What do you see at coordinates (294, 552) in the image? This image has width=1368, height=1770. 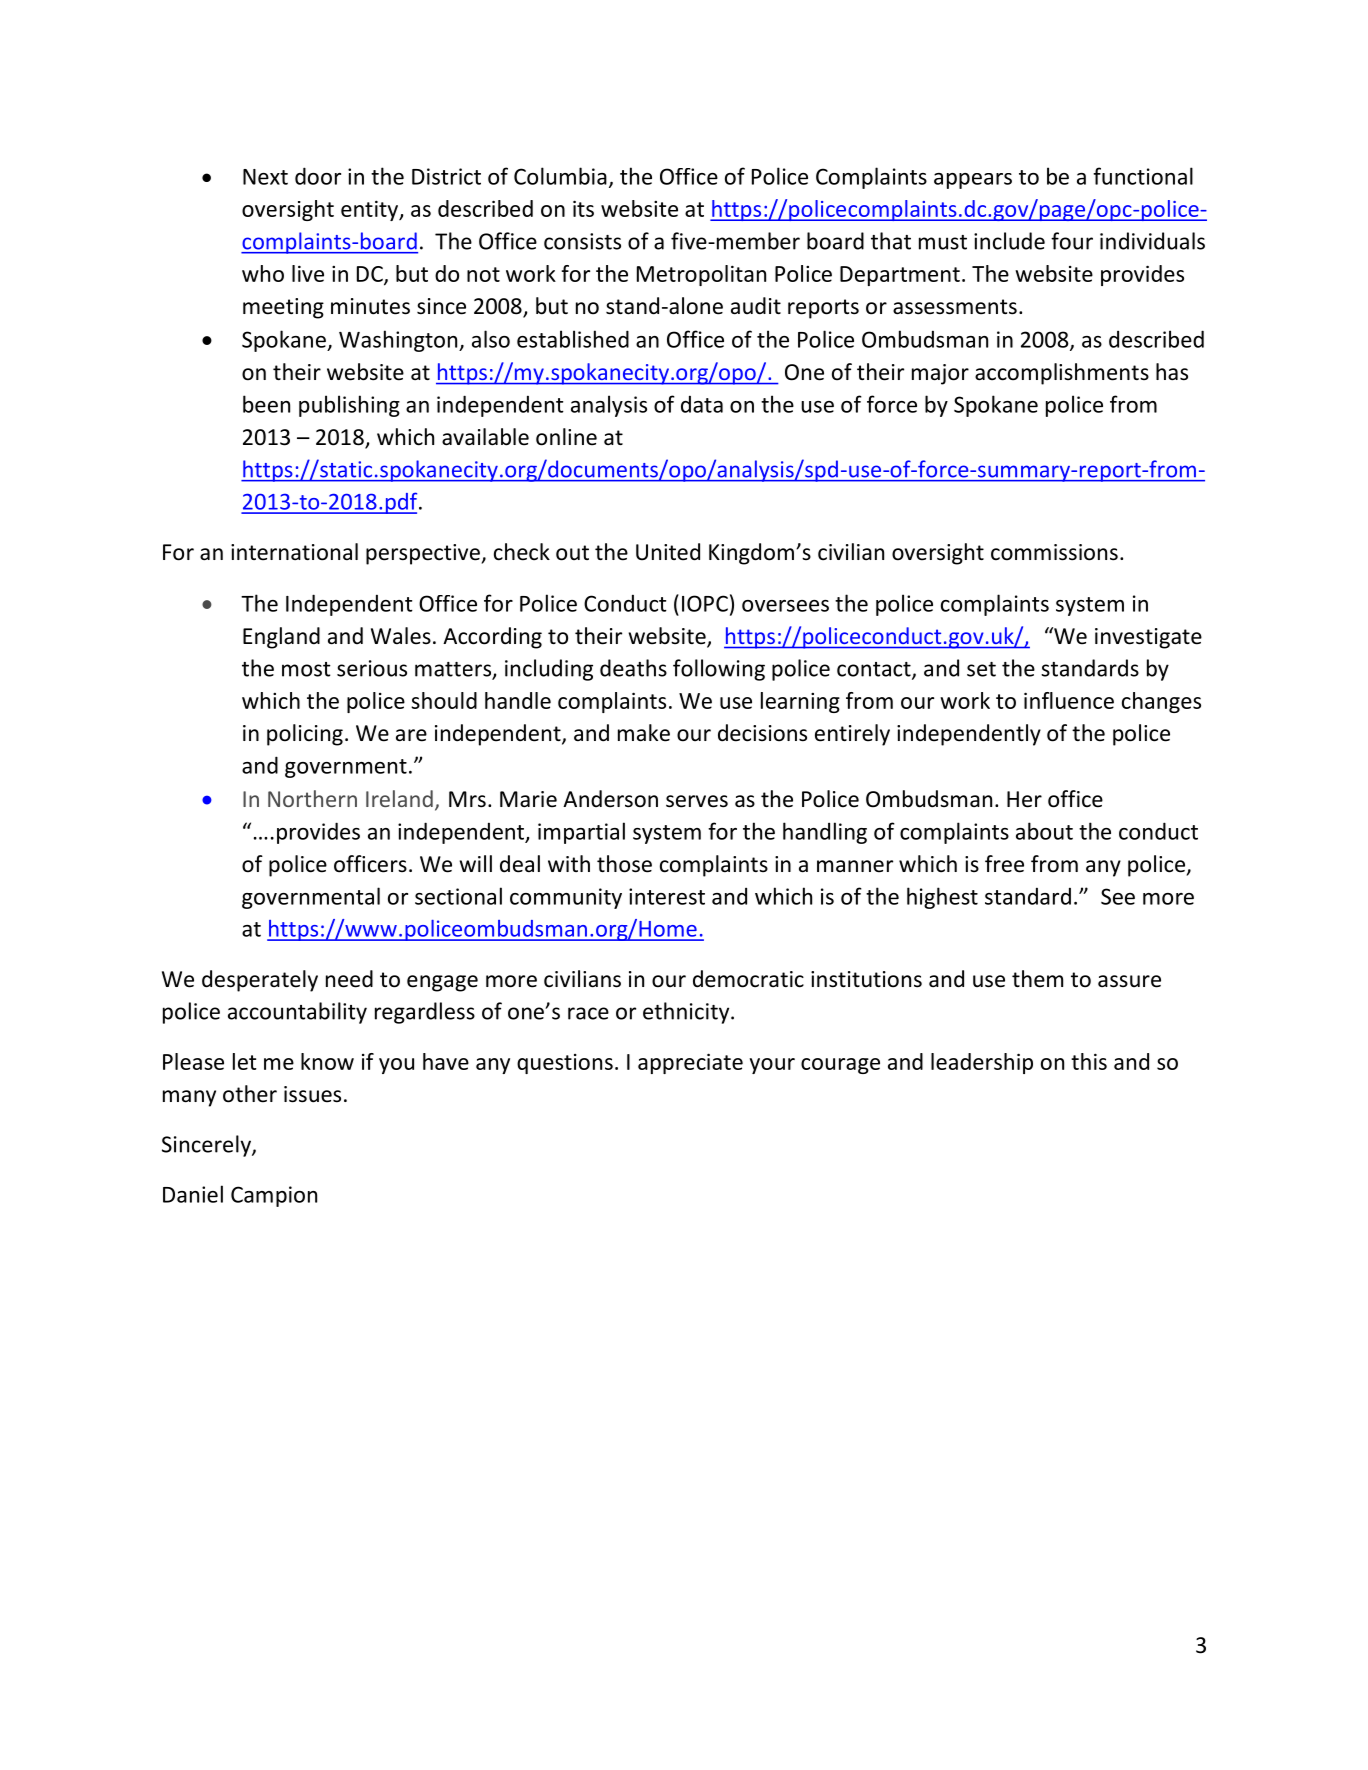 I see `international` at bounding box center [294, 552].
